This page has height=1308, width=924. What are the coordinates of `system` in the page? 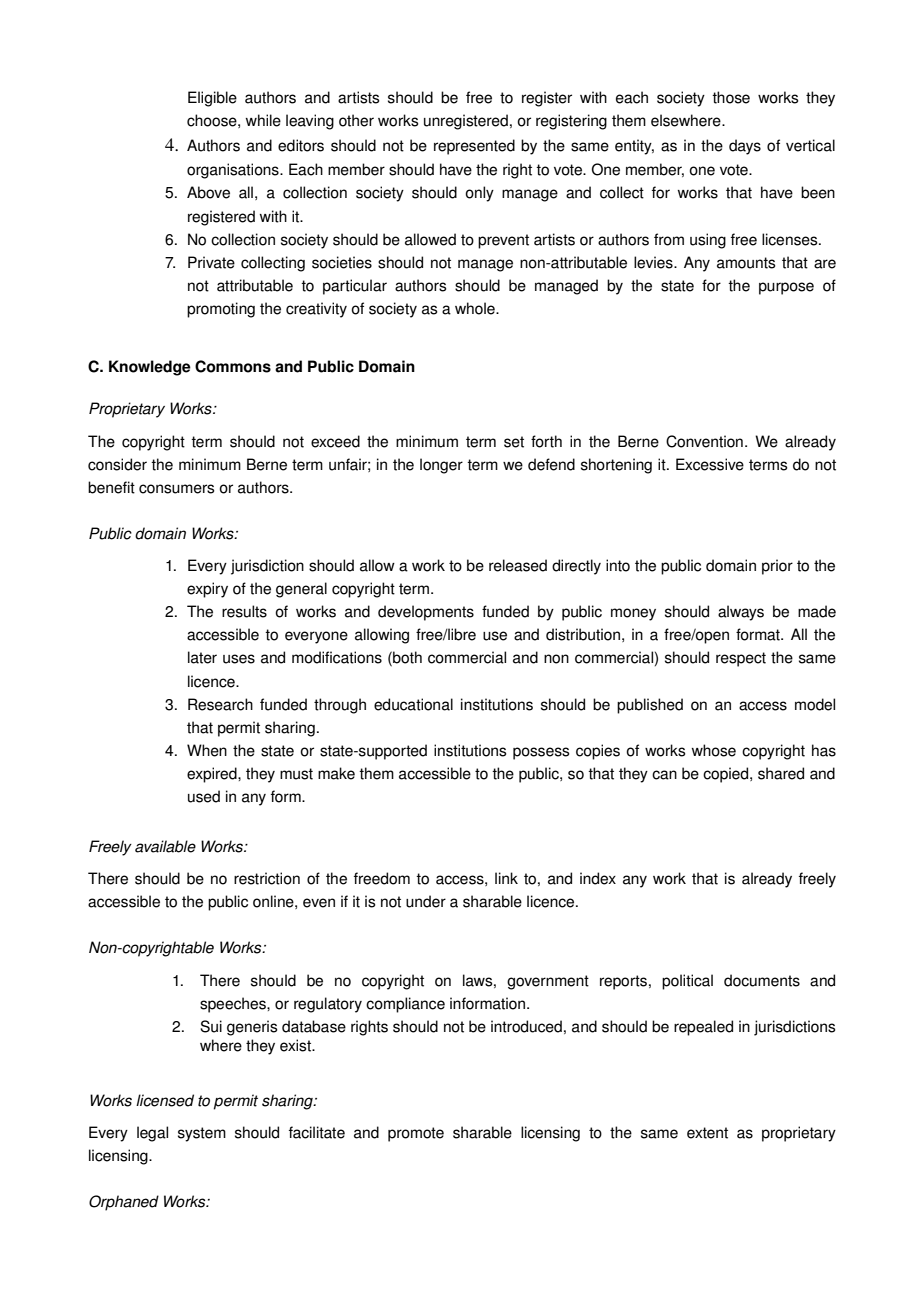 It's located at (202, 1134).
